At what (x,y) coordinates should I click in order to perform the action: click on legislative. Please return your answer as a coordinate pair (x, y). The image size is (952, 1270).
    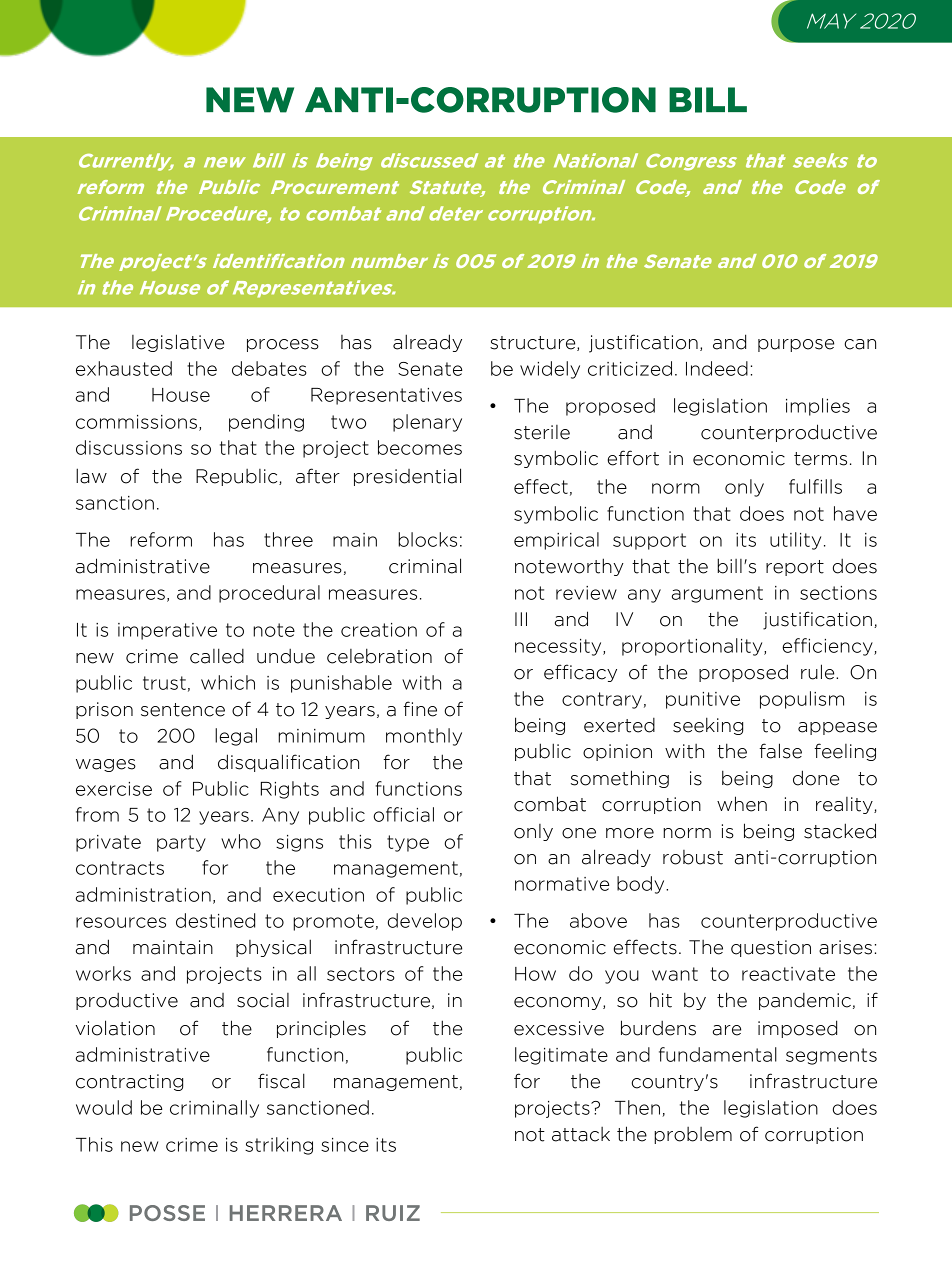
    Looking at the image, I should click on (178, 343).
